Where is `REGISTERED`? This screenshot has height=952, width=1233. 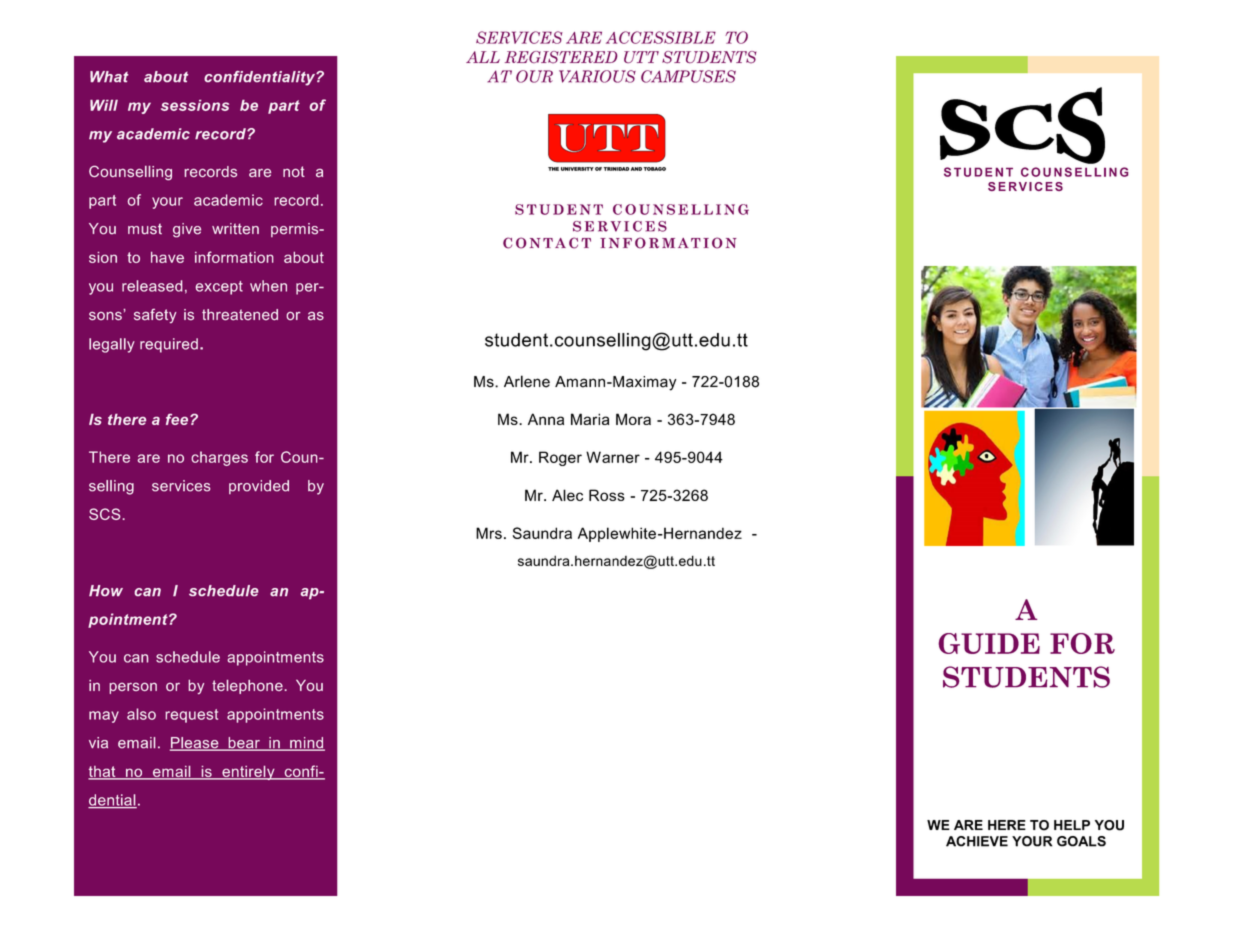 REGISTERED is located at coordinates (561, 57).
